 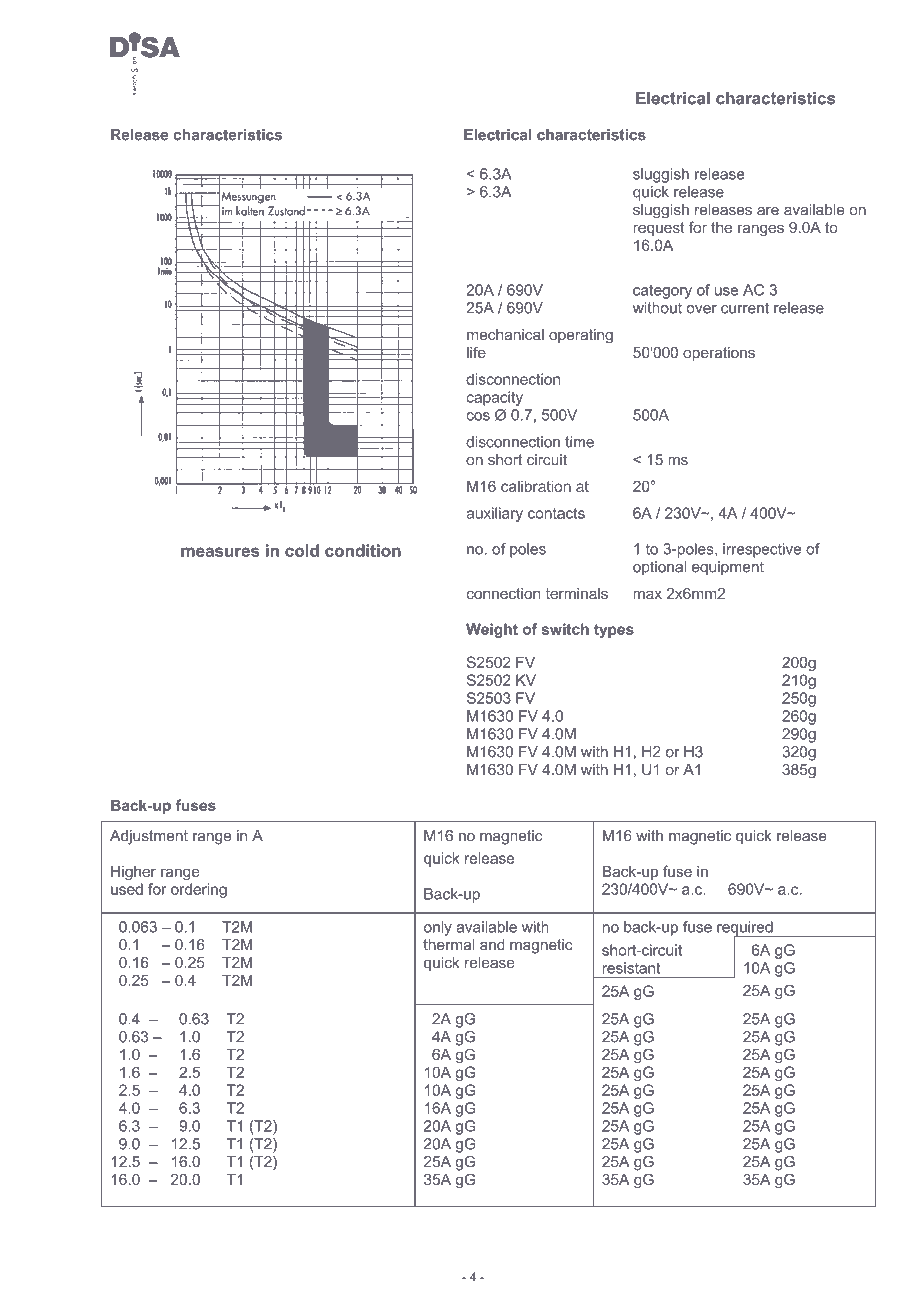 What do you see at coordinates (647, 594) in the page?
I see `max` at bounding box center [647, 594].
